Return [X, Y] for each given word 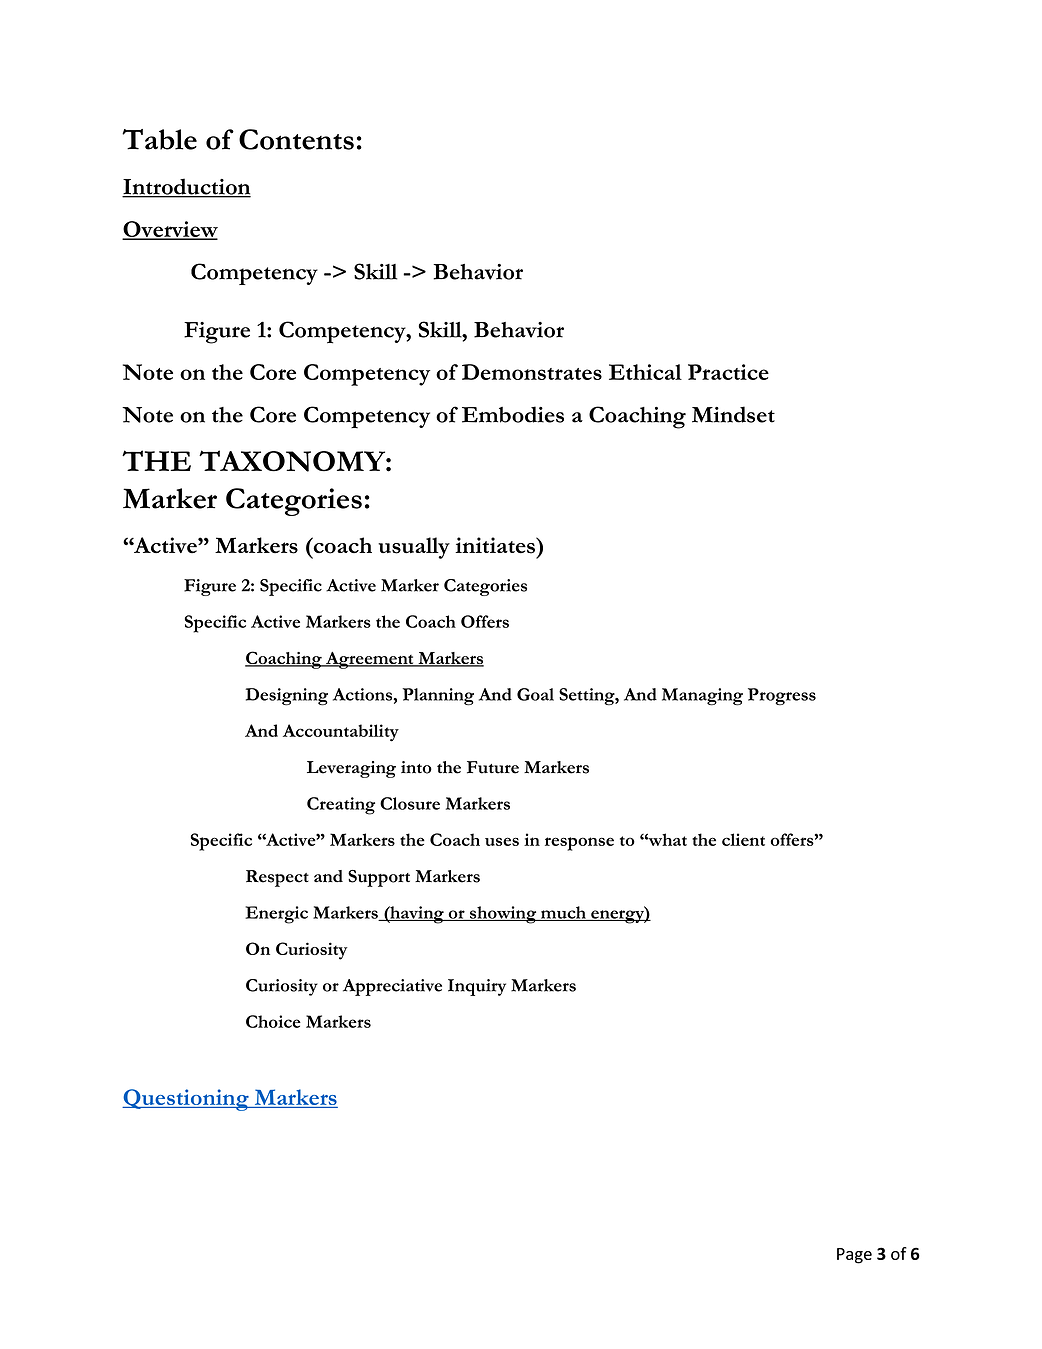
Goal [535, 694]
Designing [286, 697]
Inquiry [477, 987]
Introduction [186, 187]
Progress [782, 697]
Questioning [186, 1100]
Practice [728, 372]
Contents [296, 139]
